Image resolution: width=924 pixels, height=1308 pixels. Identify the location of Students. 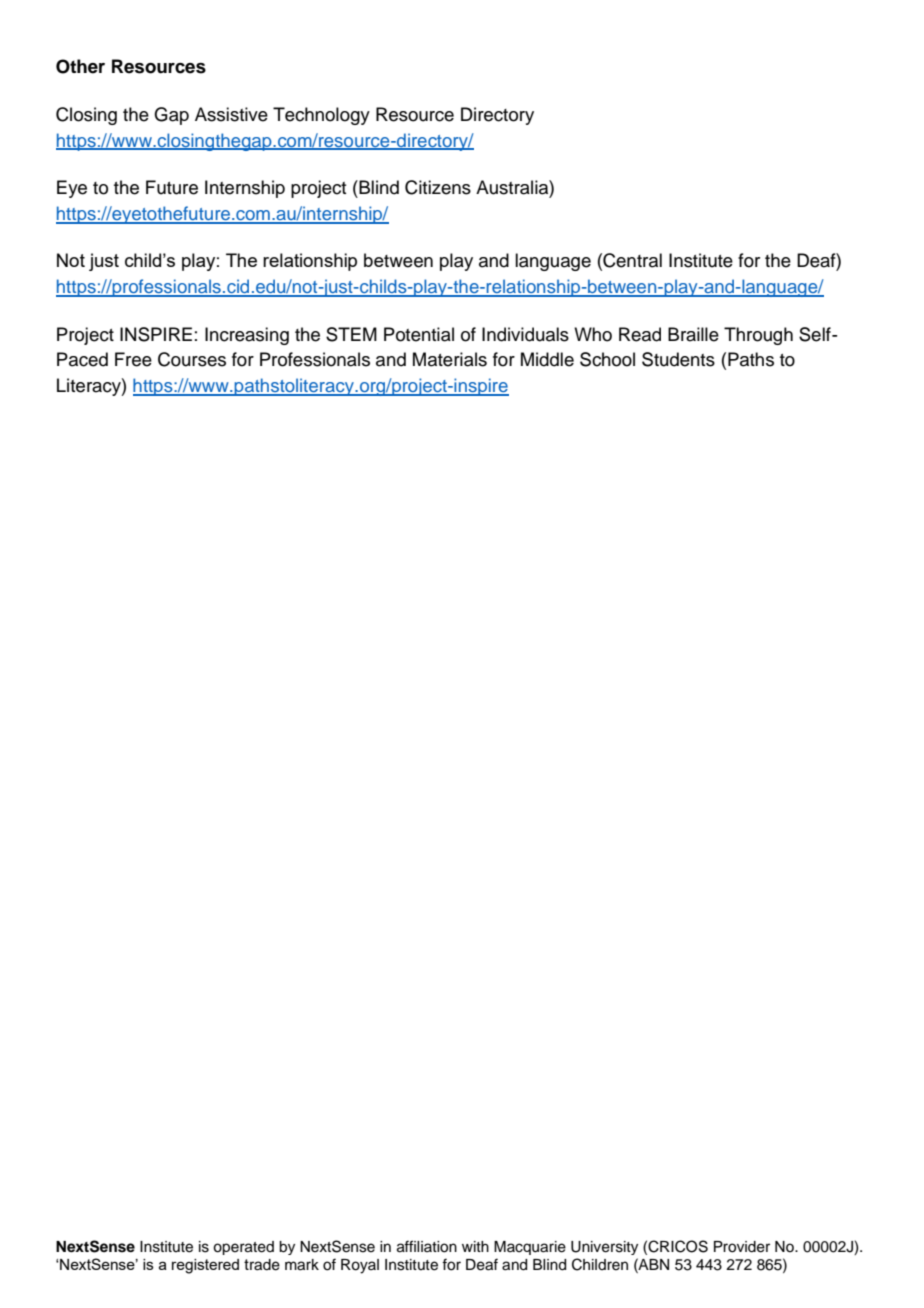
(678, 359).
